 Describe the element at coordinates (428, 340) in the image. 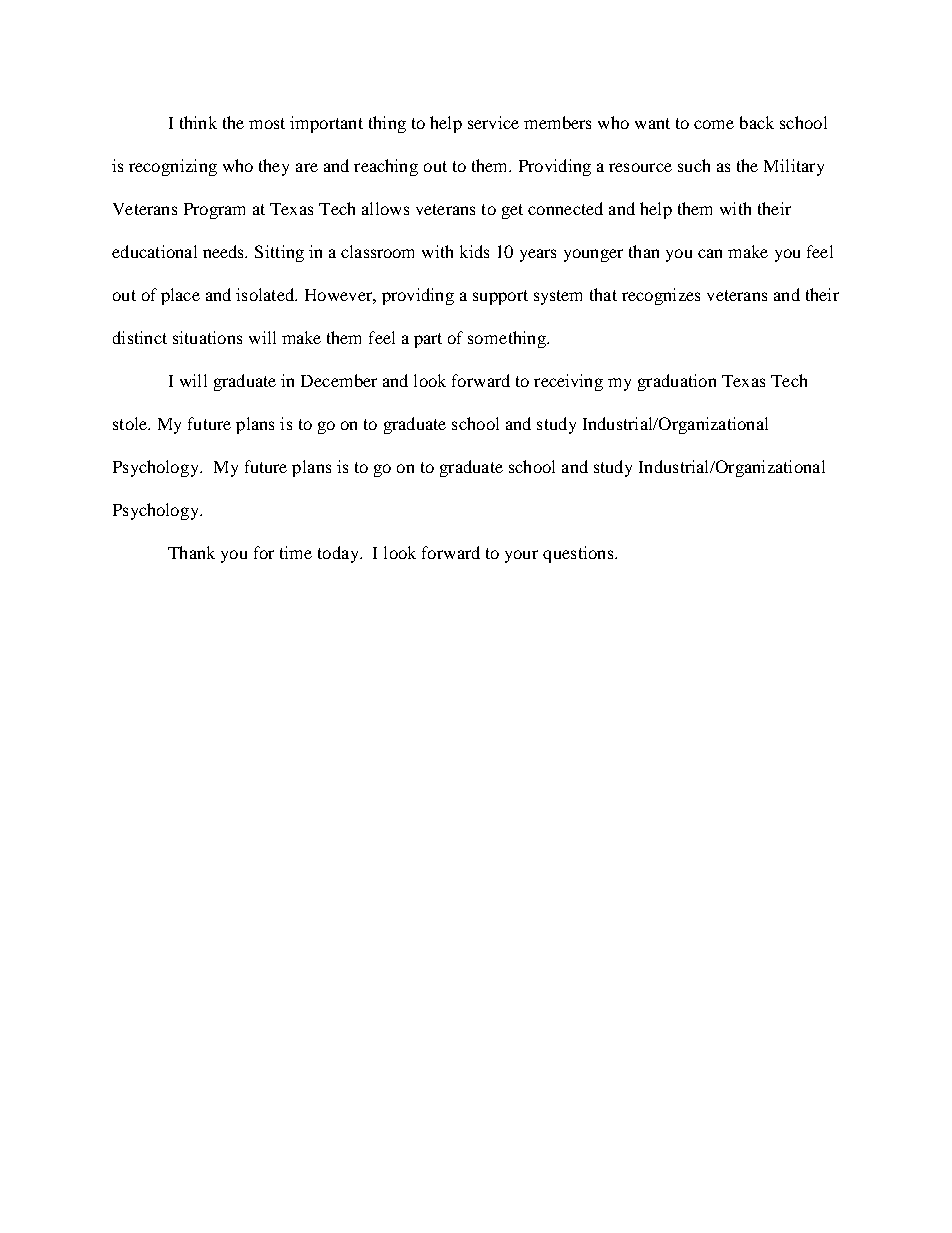

I see `part` at that location.
